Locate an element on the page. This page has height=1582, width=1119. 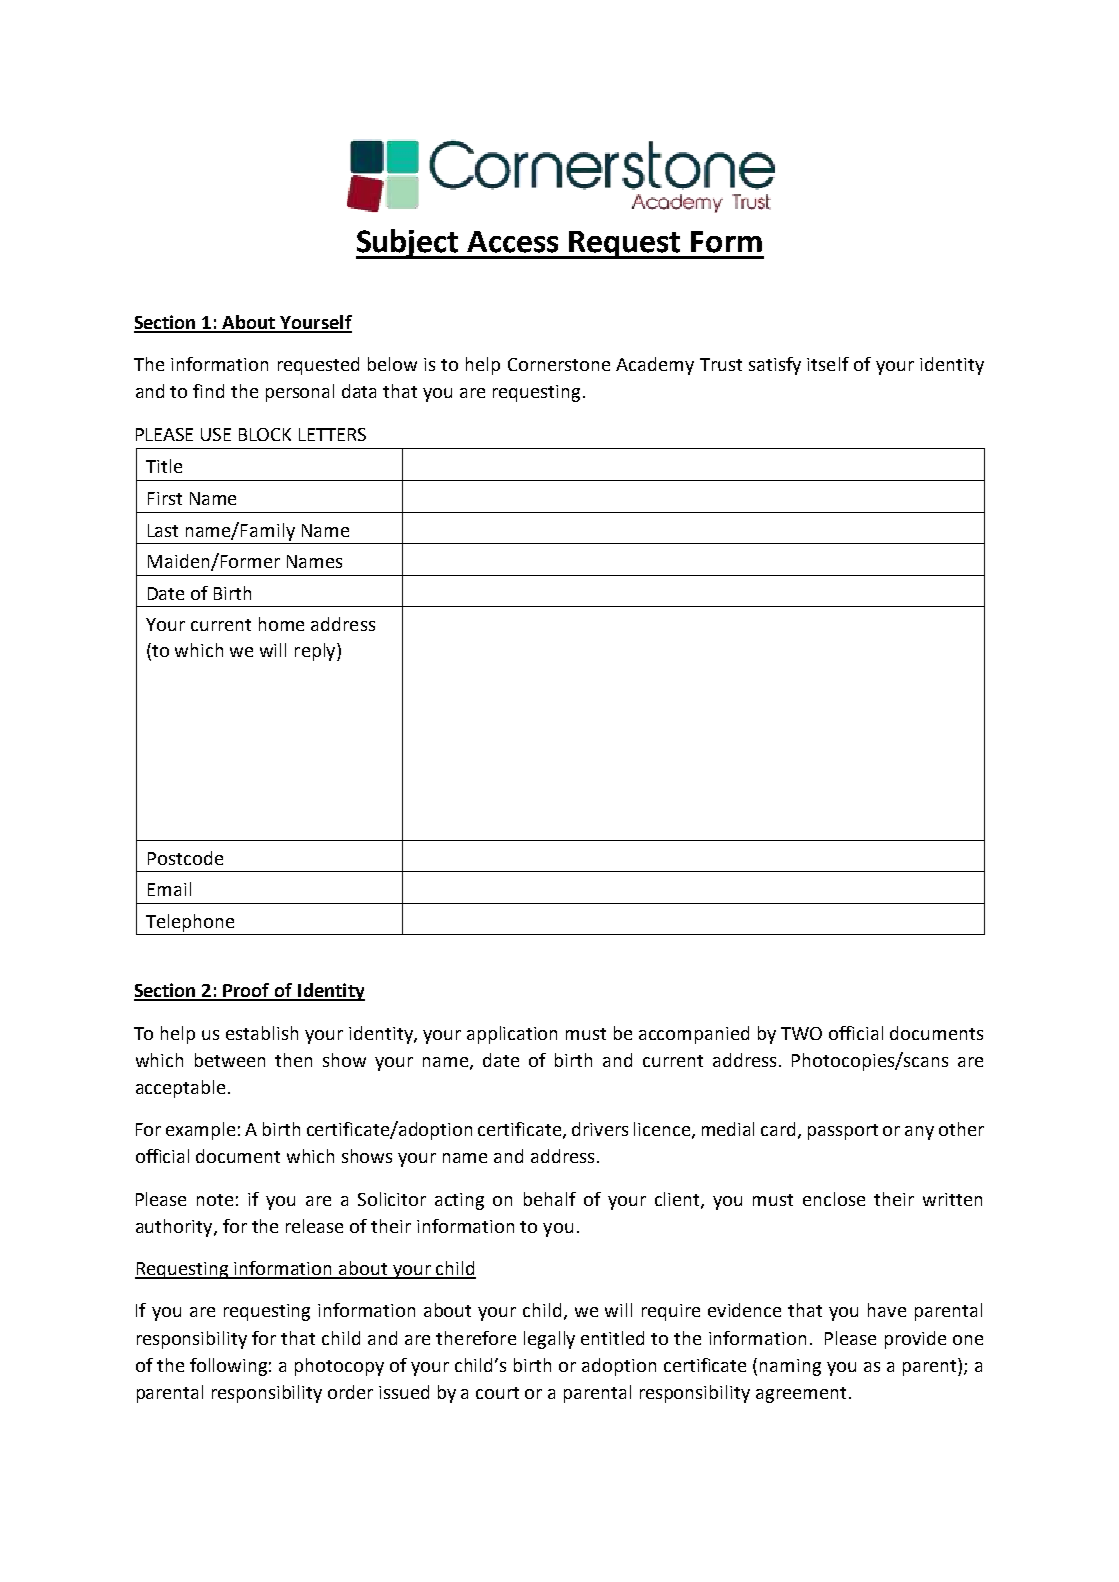
Subject is located at coordinates (408, 244).
